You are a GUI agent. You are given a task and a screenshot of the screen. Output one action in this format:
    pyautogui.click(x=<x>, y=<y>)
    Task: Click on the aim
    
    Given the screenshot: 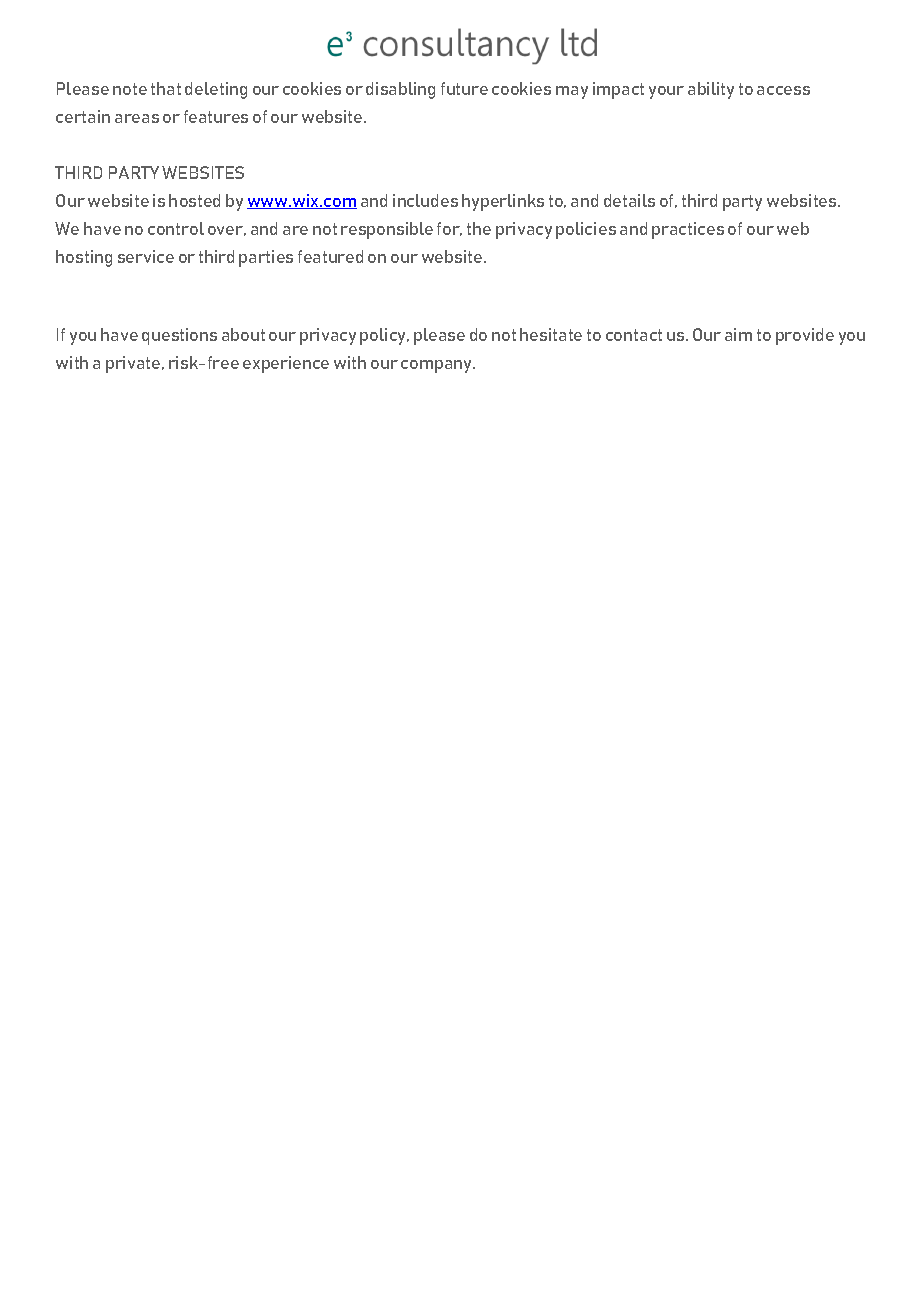 What is the action you would take?
    pyautogui.click(x=738, y=334)
